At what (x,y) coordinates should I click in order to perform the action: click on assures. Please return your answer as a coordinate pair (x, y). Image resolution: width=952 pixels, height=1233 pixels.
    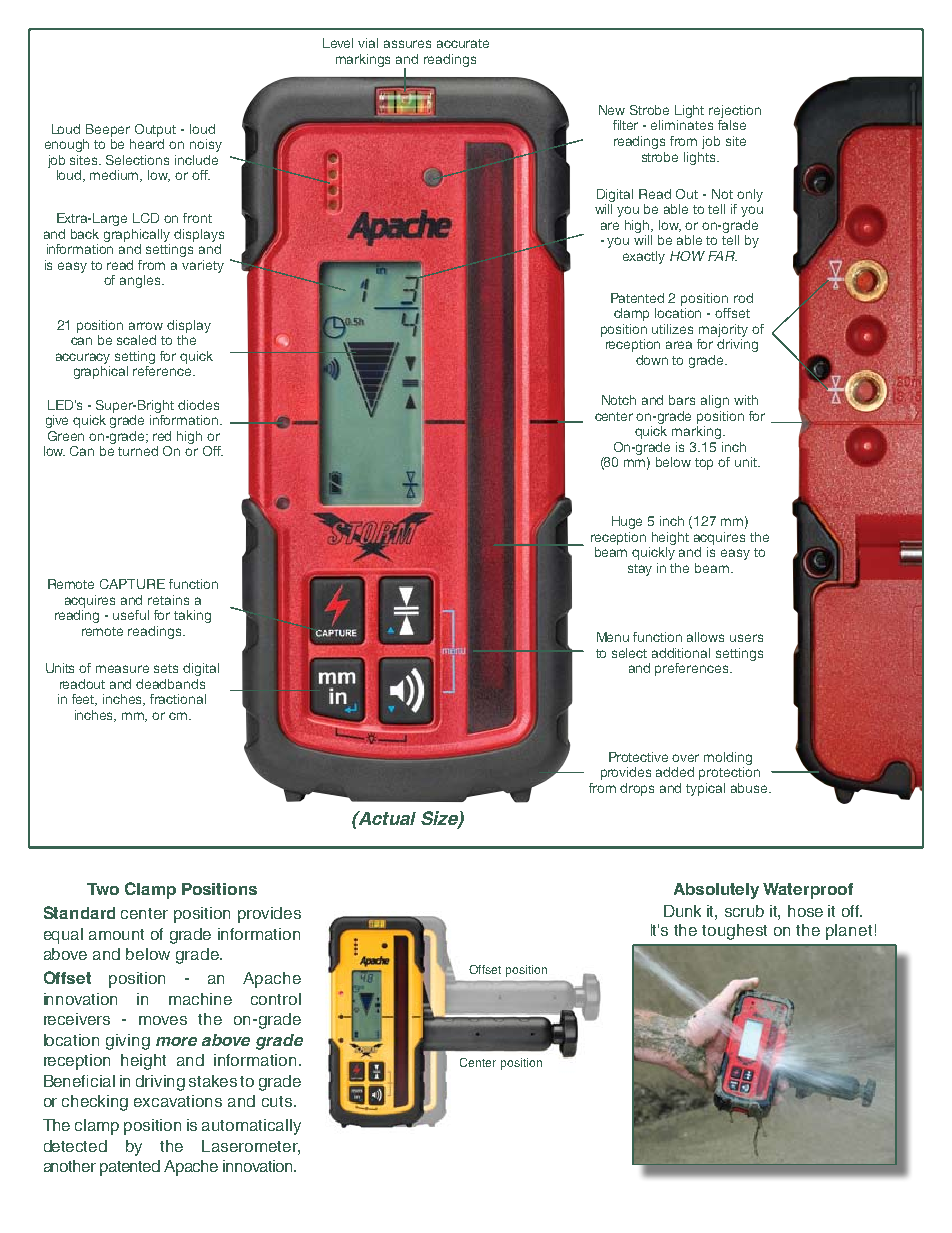
    Looking at the image, I should click on (407, 44).
